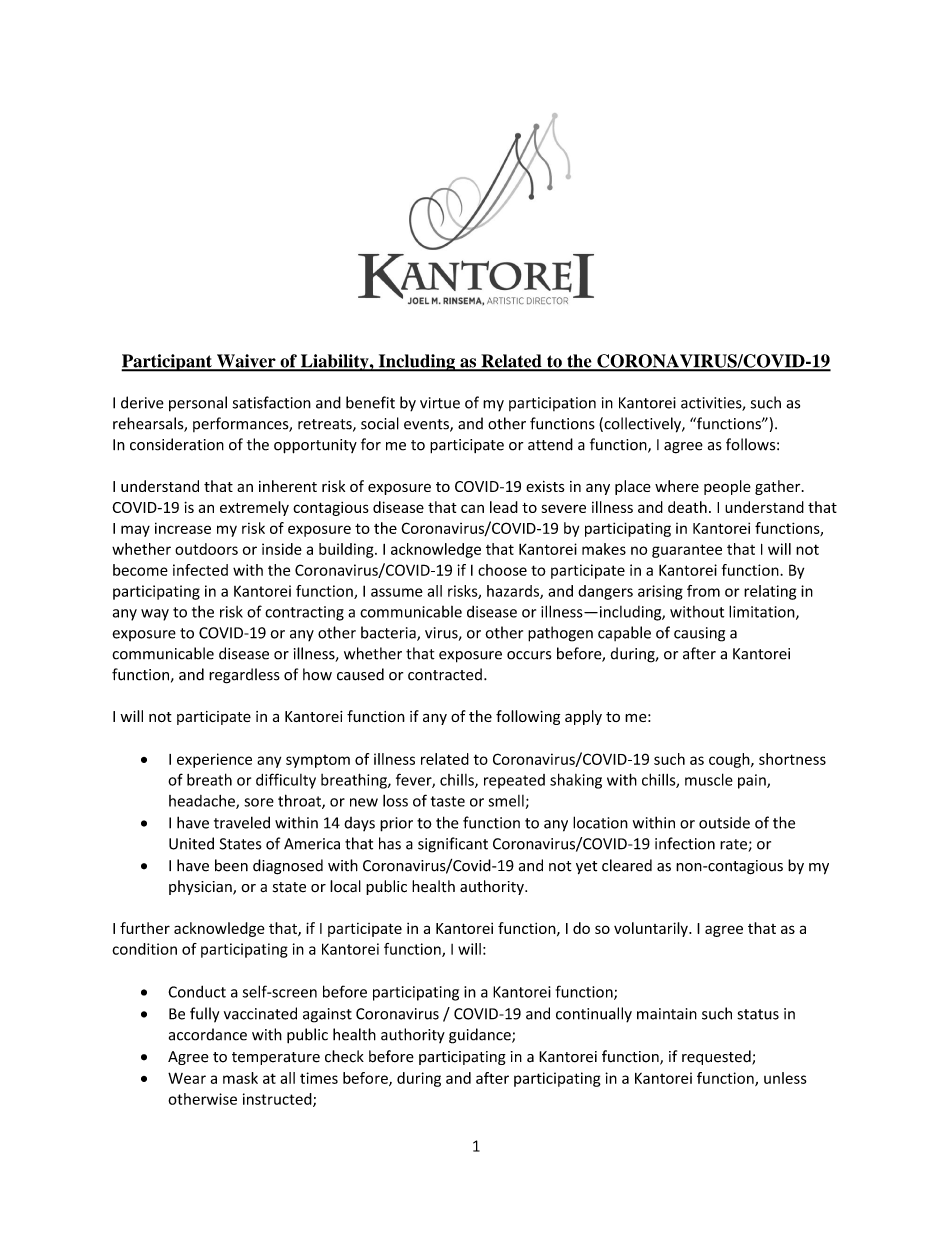  What do you see at coordinates (440, 403) in the screenshot?
I see `virtue` at bounding box center [440, 403].
